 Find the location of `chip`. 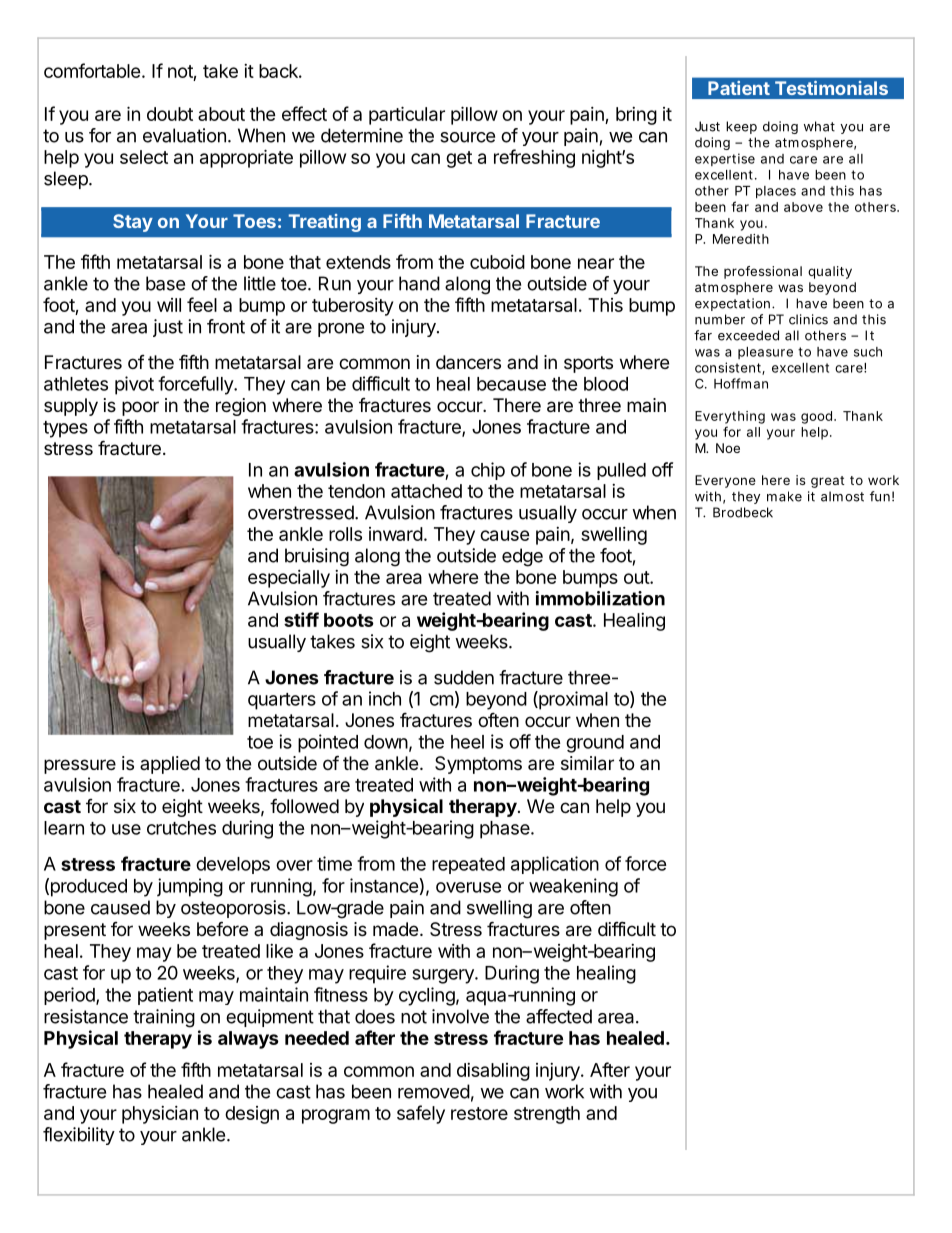

chip is located at coordinates (488, 471).
